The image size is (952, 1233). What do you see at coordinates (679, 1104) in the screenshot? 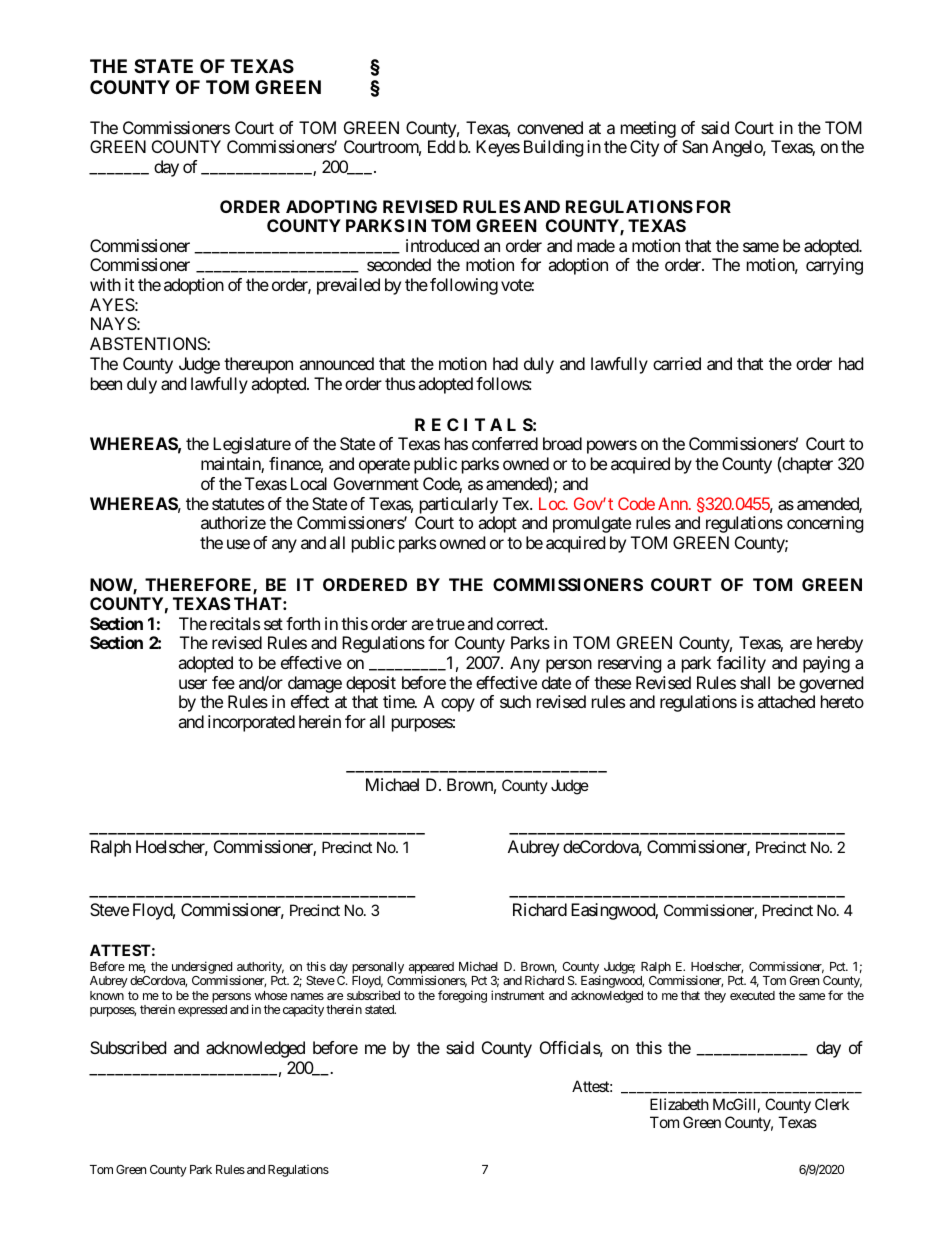
I see `Elizabeth` at bounding box center [679, 1104].
